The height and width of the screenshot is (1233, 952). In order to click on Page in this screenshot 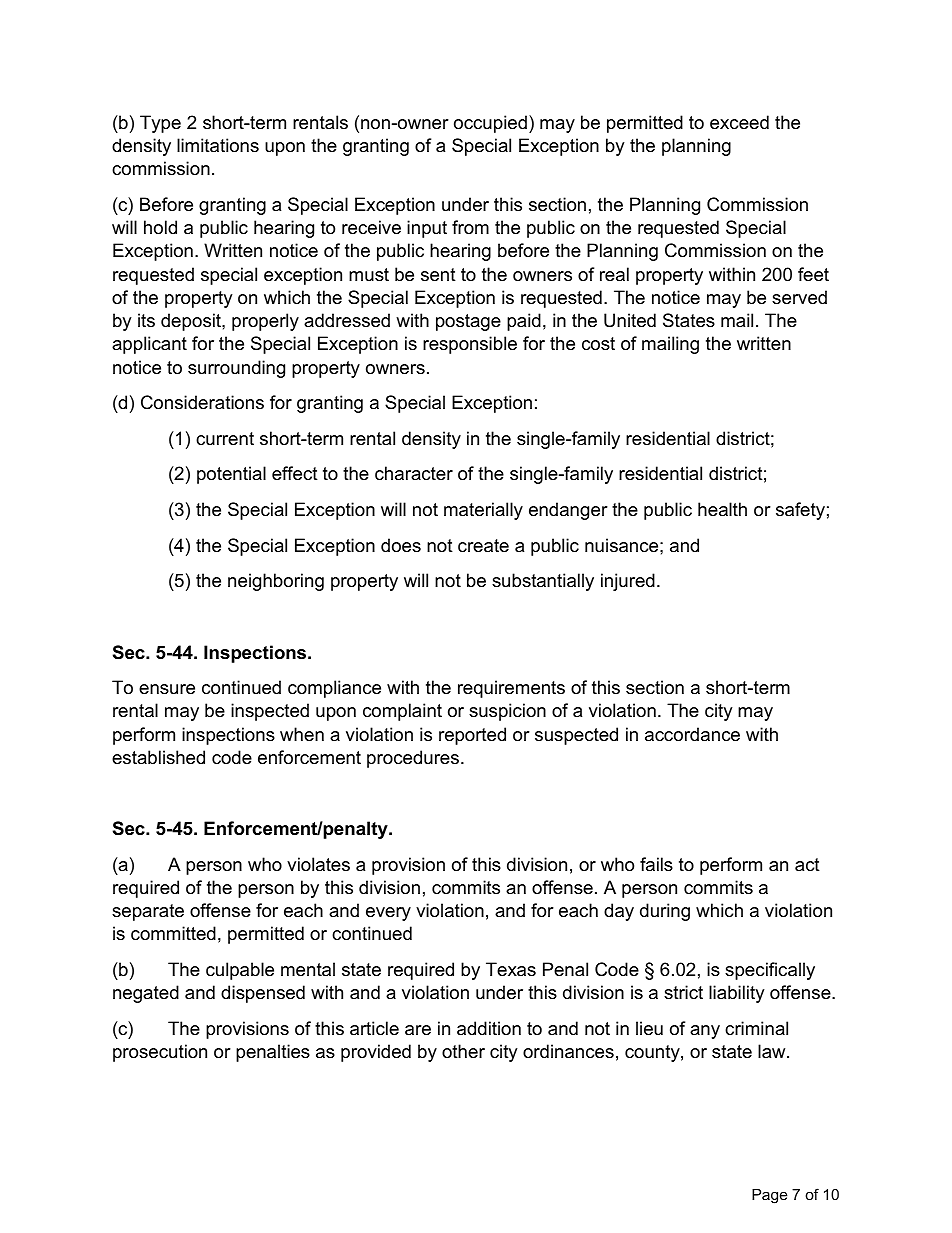, I will do `click(769, 1196)`.
